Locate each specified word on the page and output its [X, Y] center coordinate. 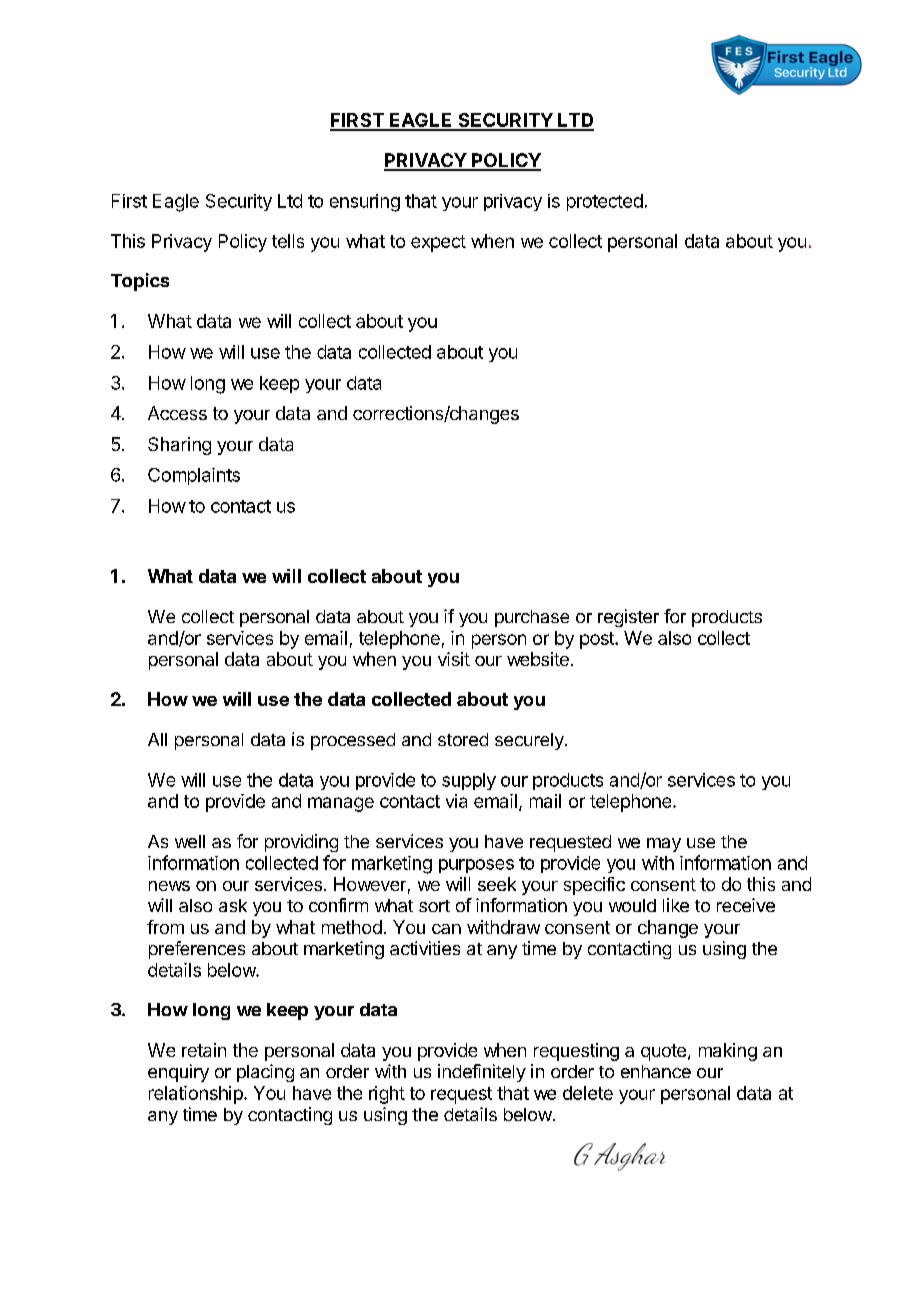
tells [288, 241]
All [157, 739]
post [598, 640]
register [628, 618]
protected [605, 202]
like [676, 905]
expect [438, 243]
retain [204, 1050]
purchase [532, 618]
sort [434, 906]
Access [177, 413]
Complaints [194, 476]
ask [233, 905]
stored [463, 739]
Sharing [179, 446]
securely [530, 741]
